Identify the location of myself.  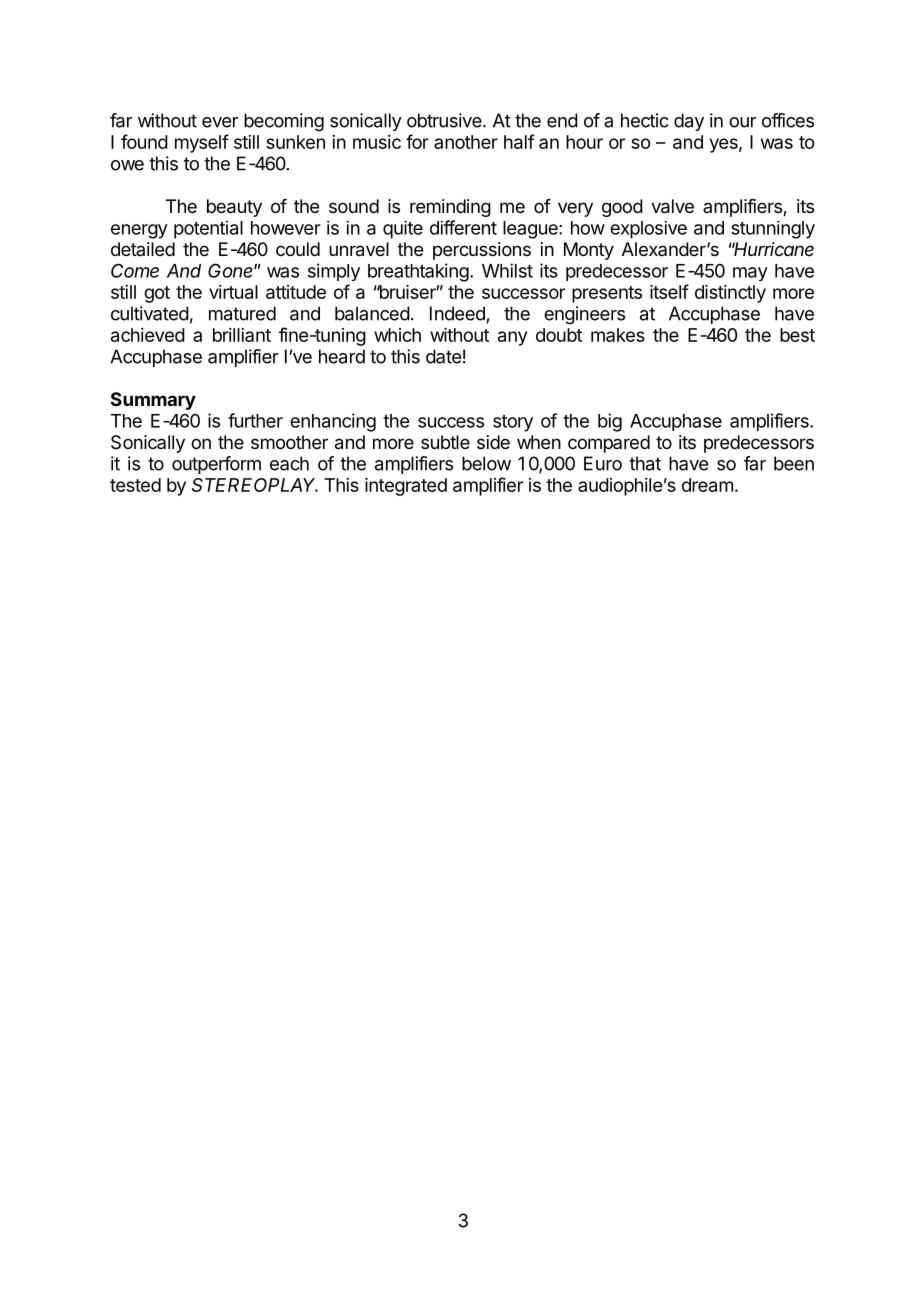
(202, 143).
